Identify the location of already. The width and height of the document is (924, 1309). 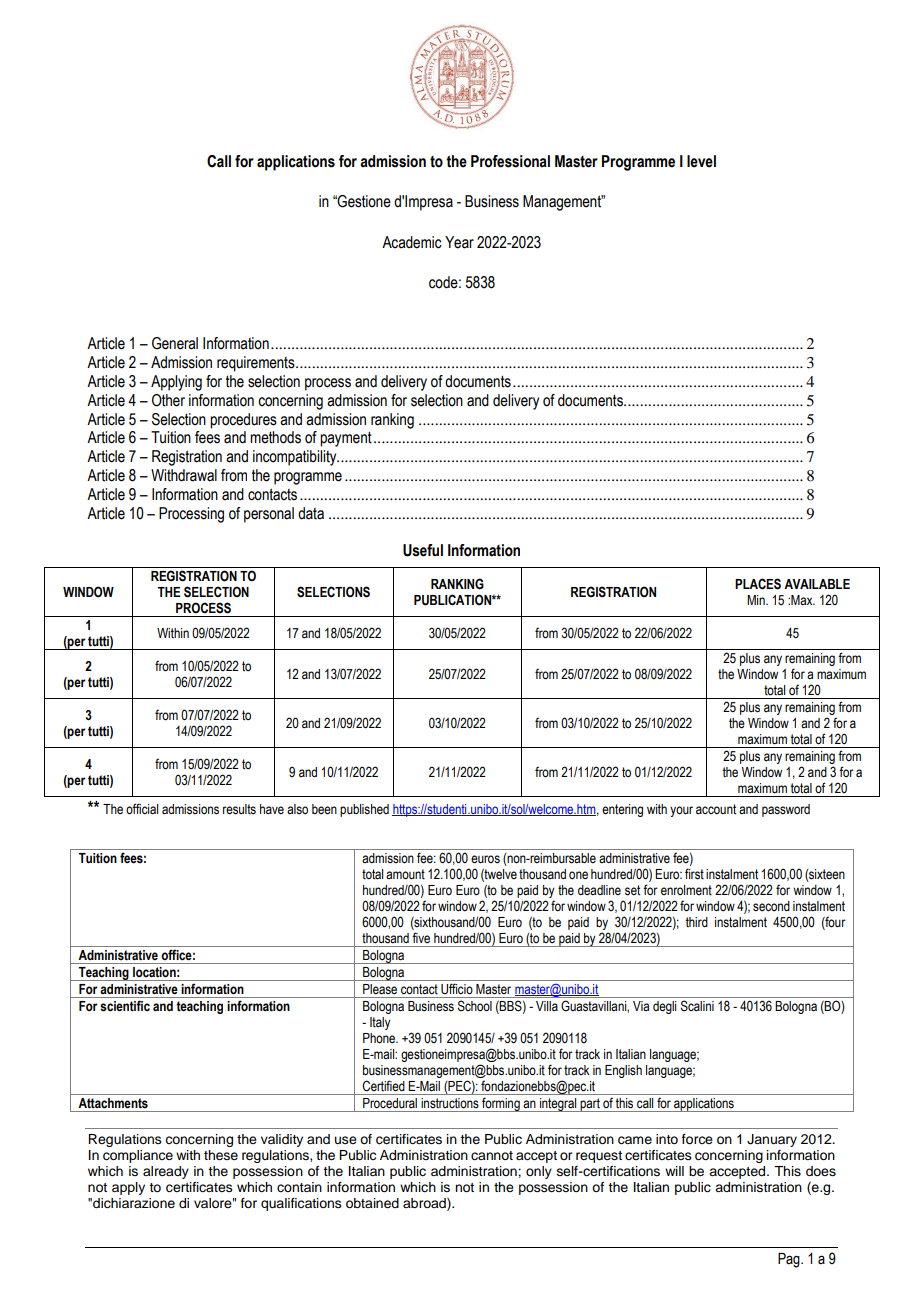
(166, 1172).
